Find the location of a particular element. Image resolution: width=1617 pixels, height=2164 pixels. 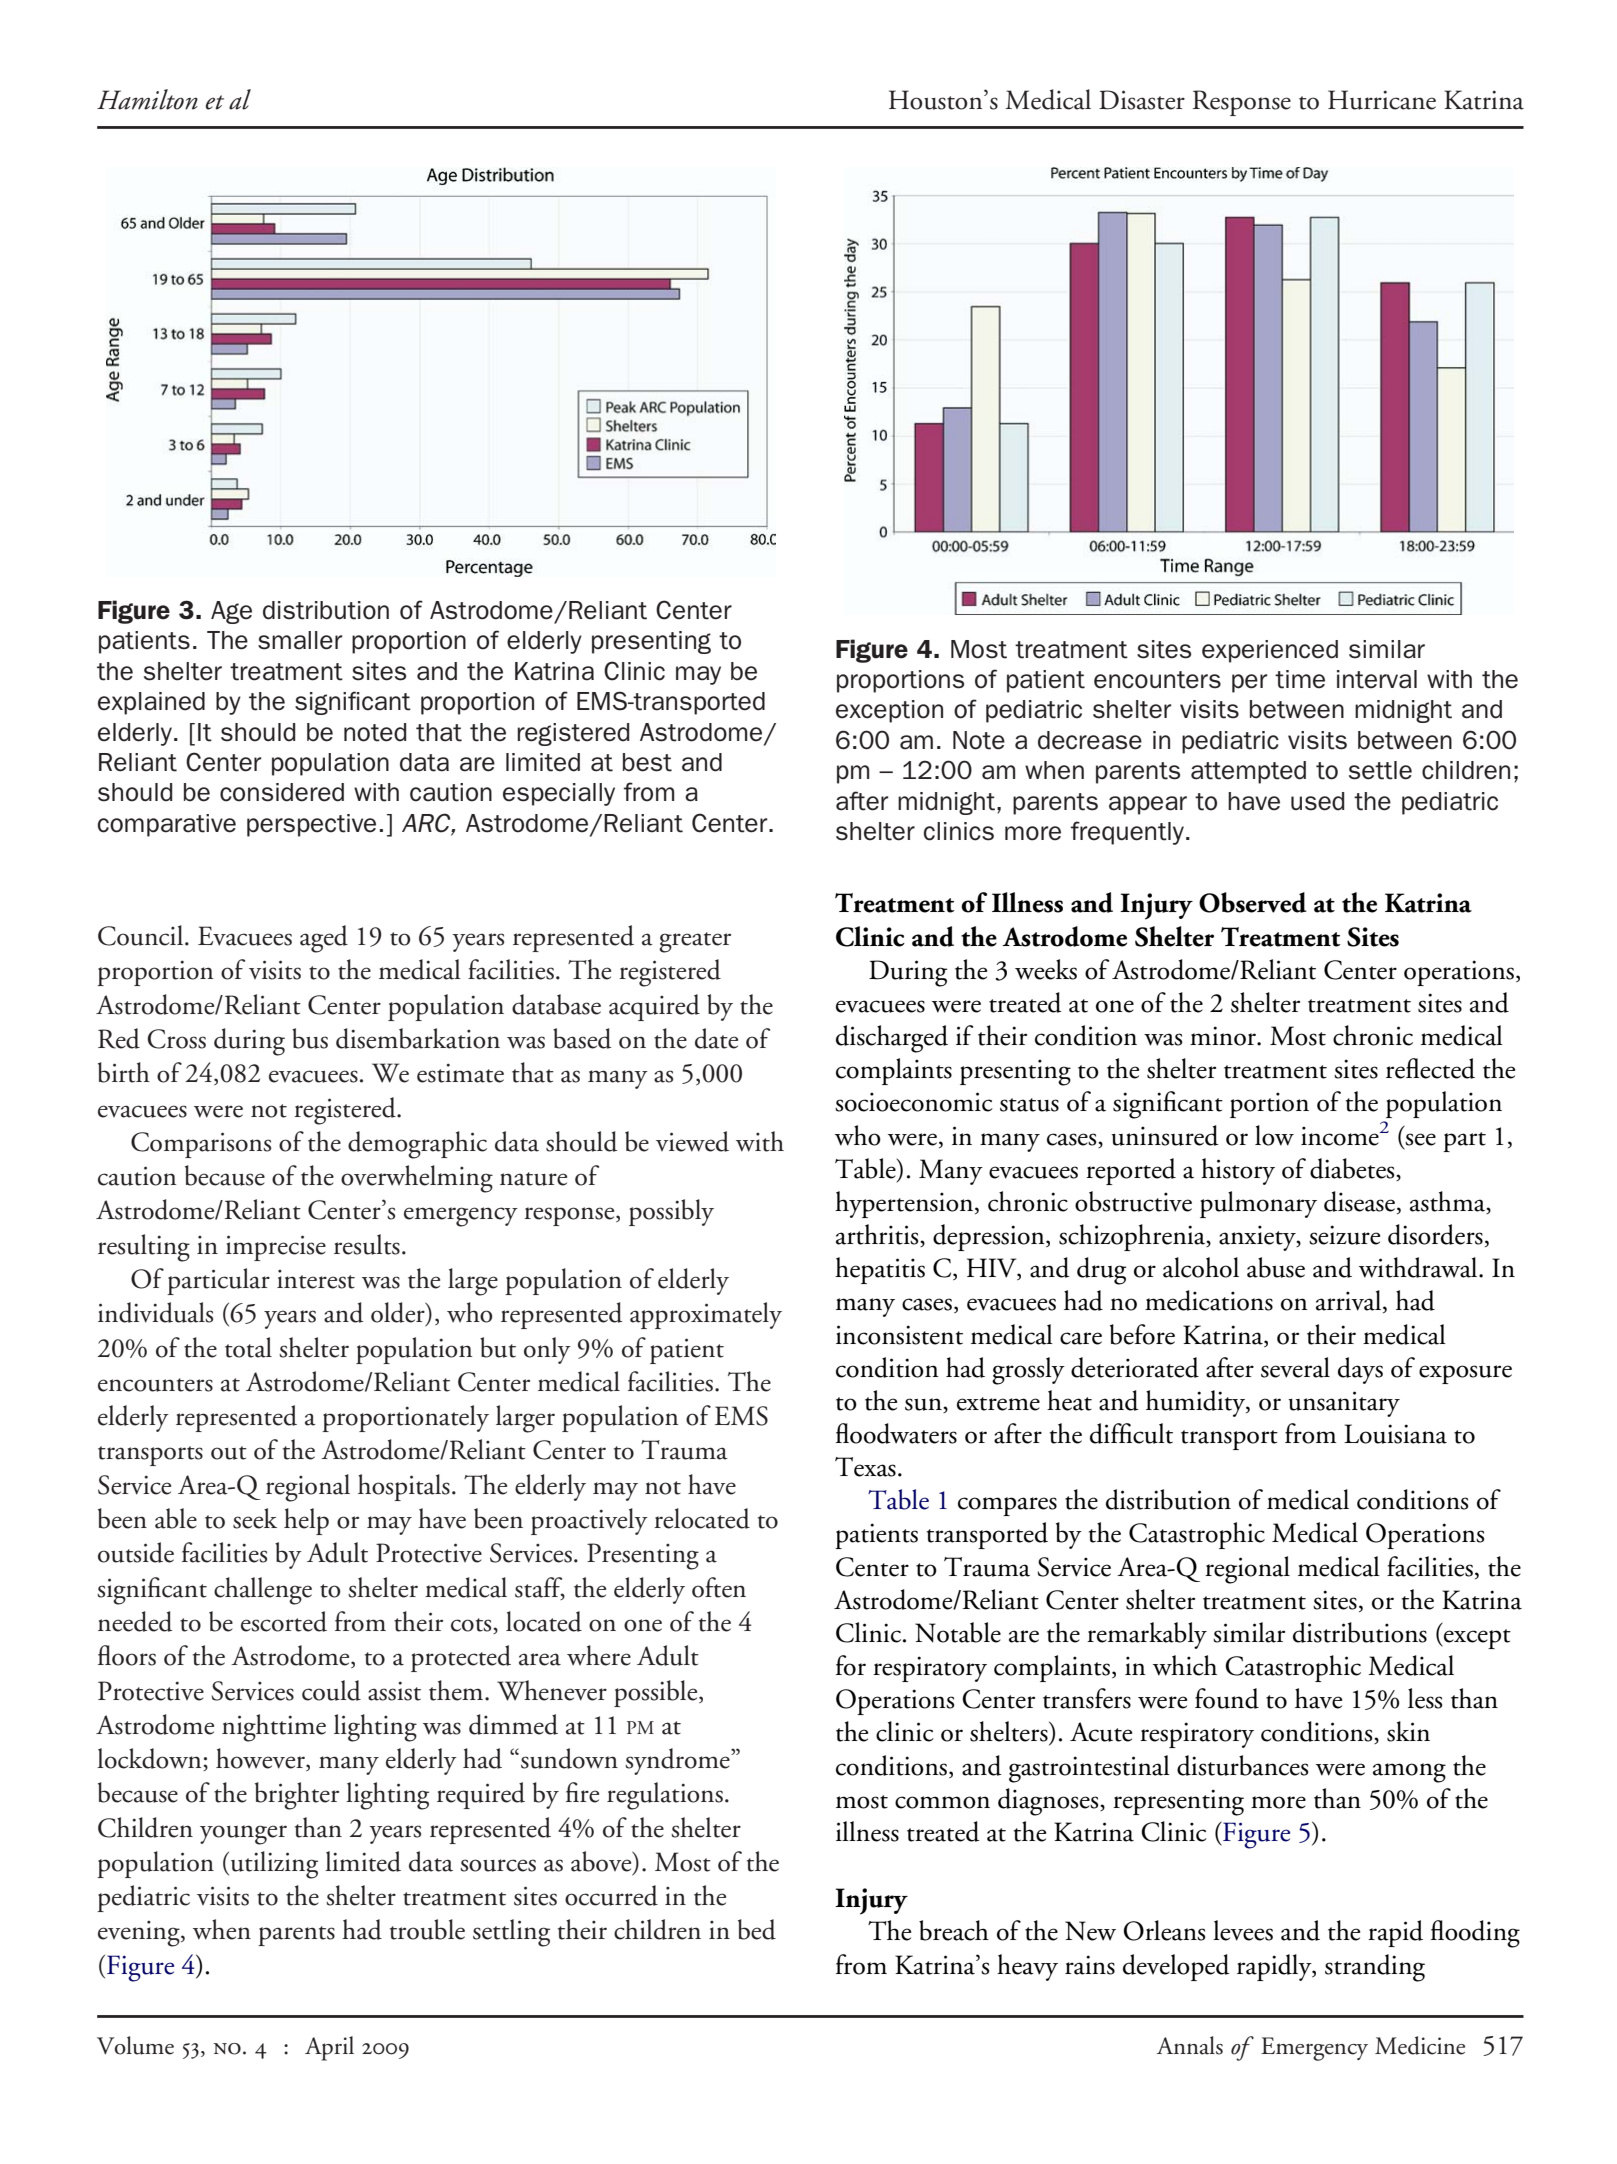

April is located at coordinates (329, 2048).
